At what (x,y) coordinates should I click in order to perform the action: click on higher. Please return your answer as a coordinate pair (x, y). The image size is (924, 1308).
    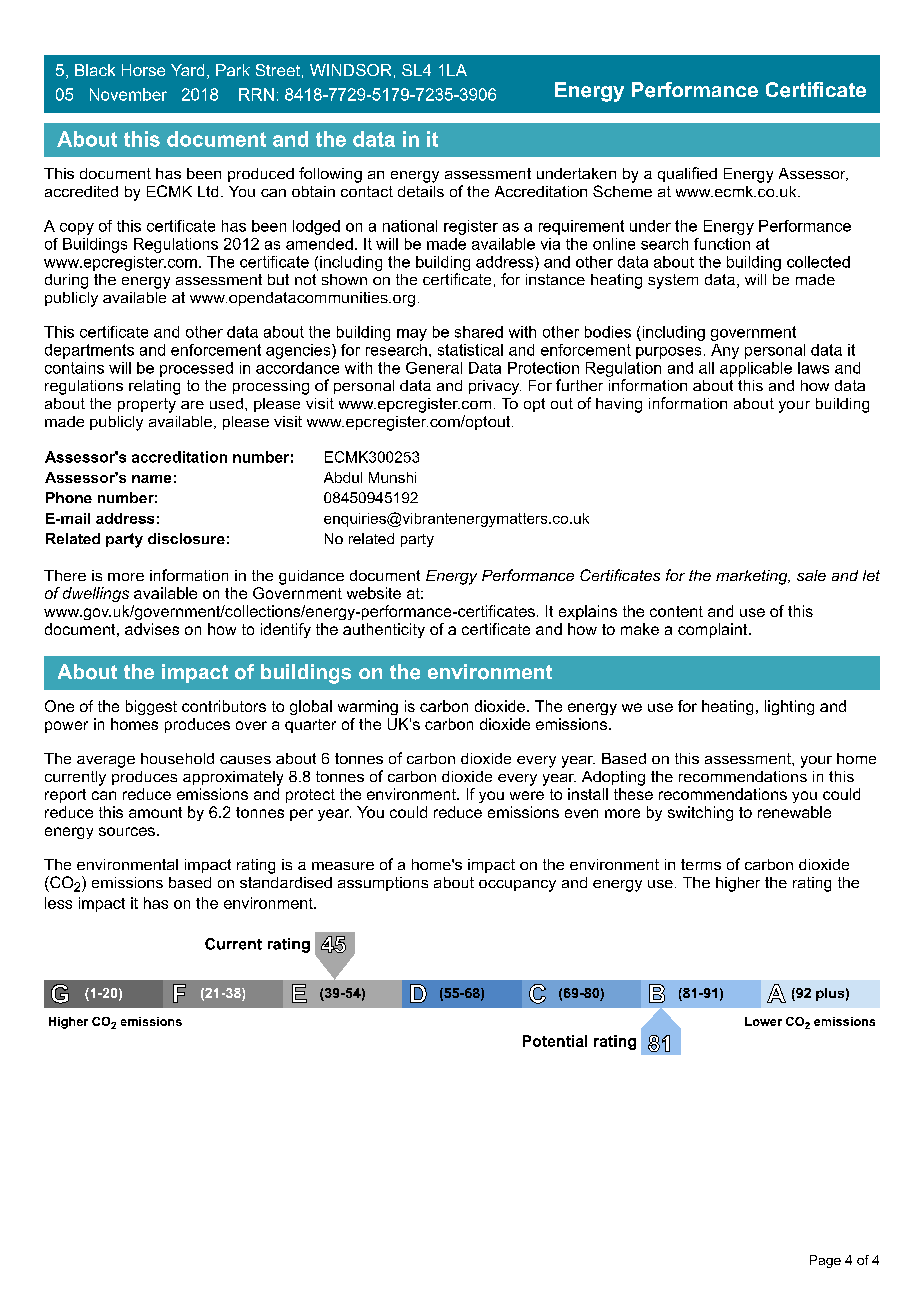
    Looking at the image, I should click on (738, 884).
